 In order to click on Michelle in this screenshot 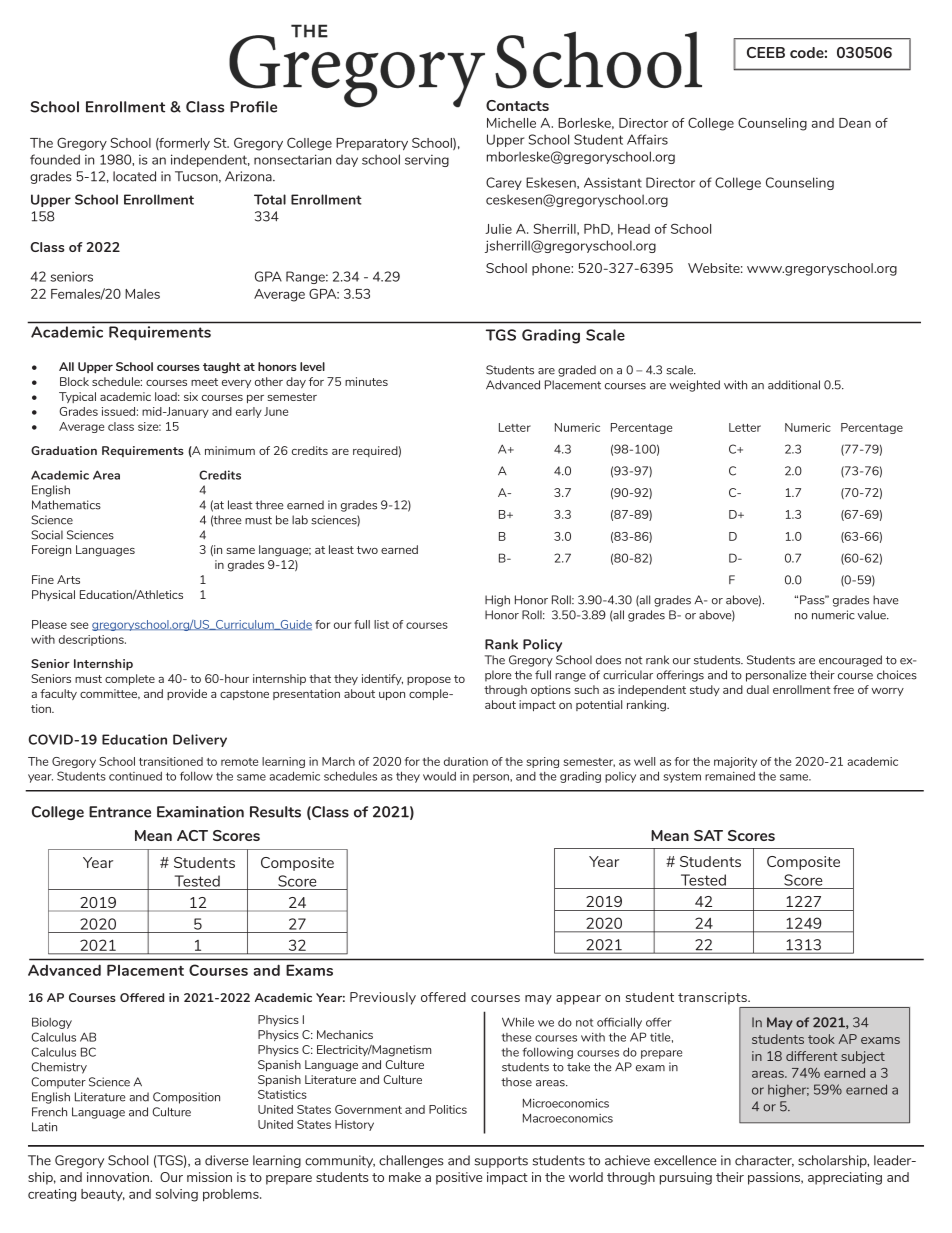, I will do `click(511, 123)`.
